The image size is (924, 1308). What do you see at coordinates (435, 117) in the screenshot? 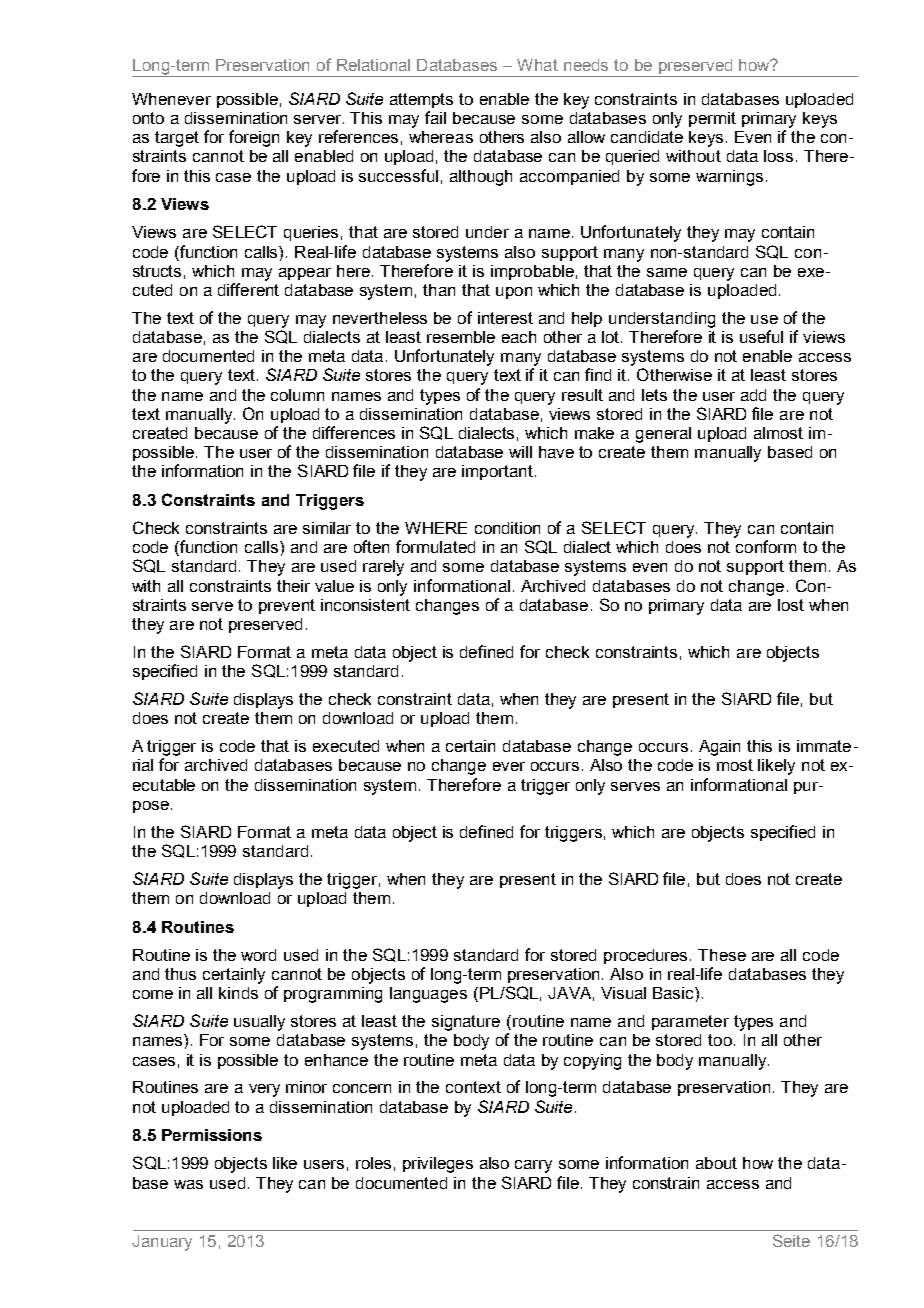
I see `fail` at bounding box center [435, 117].
